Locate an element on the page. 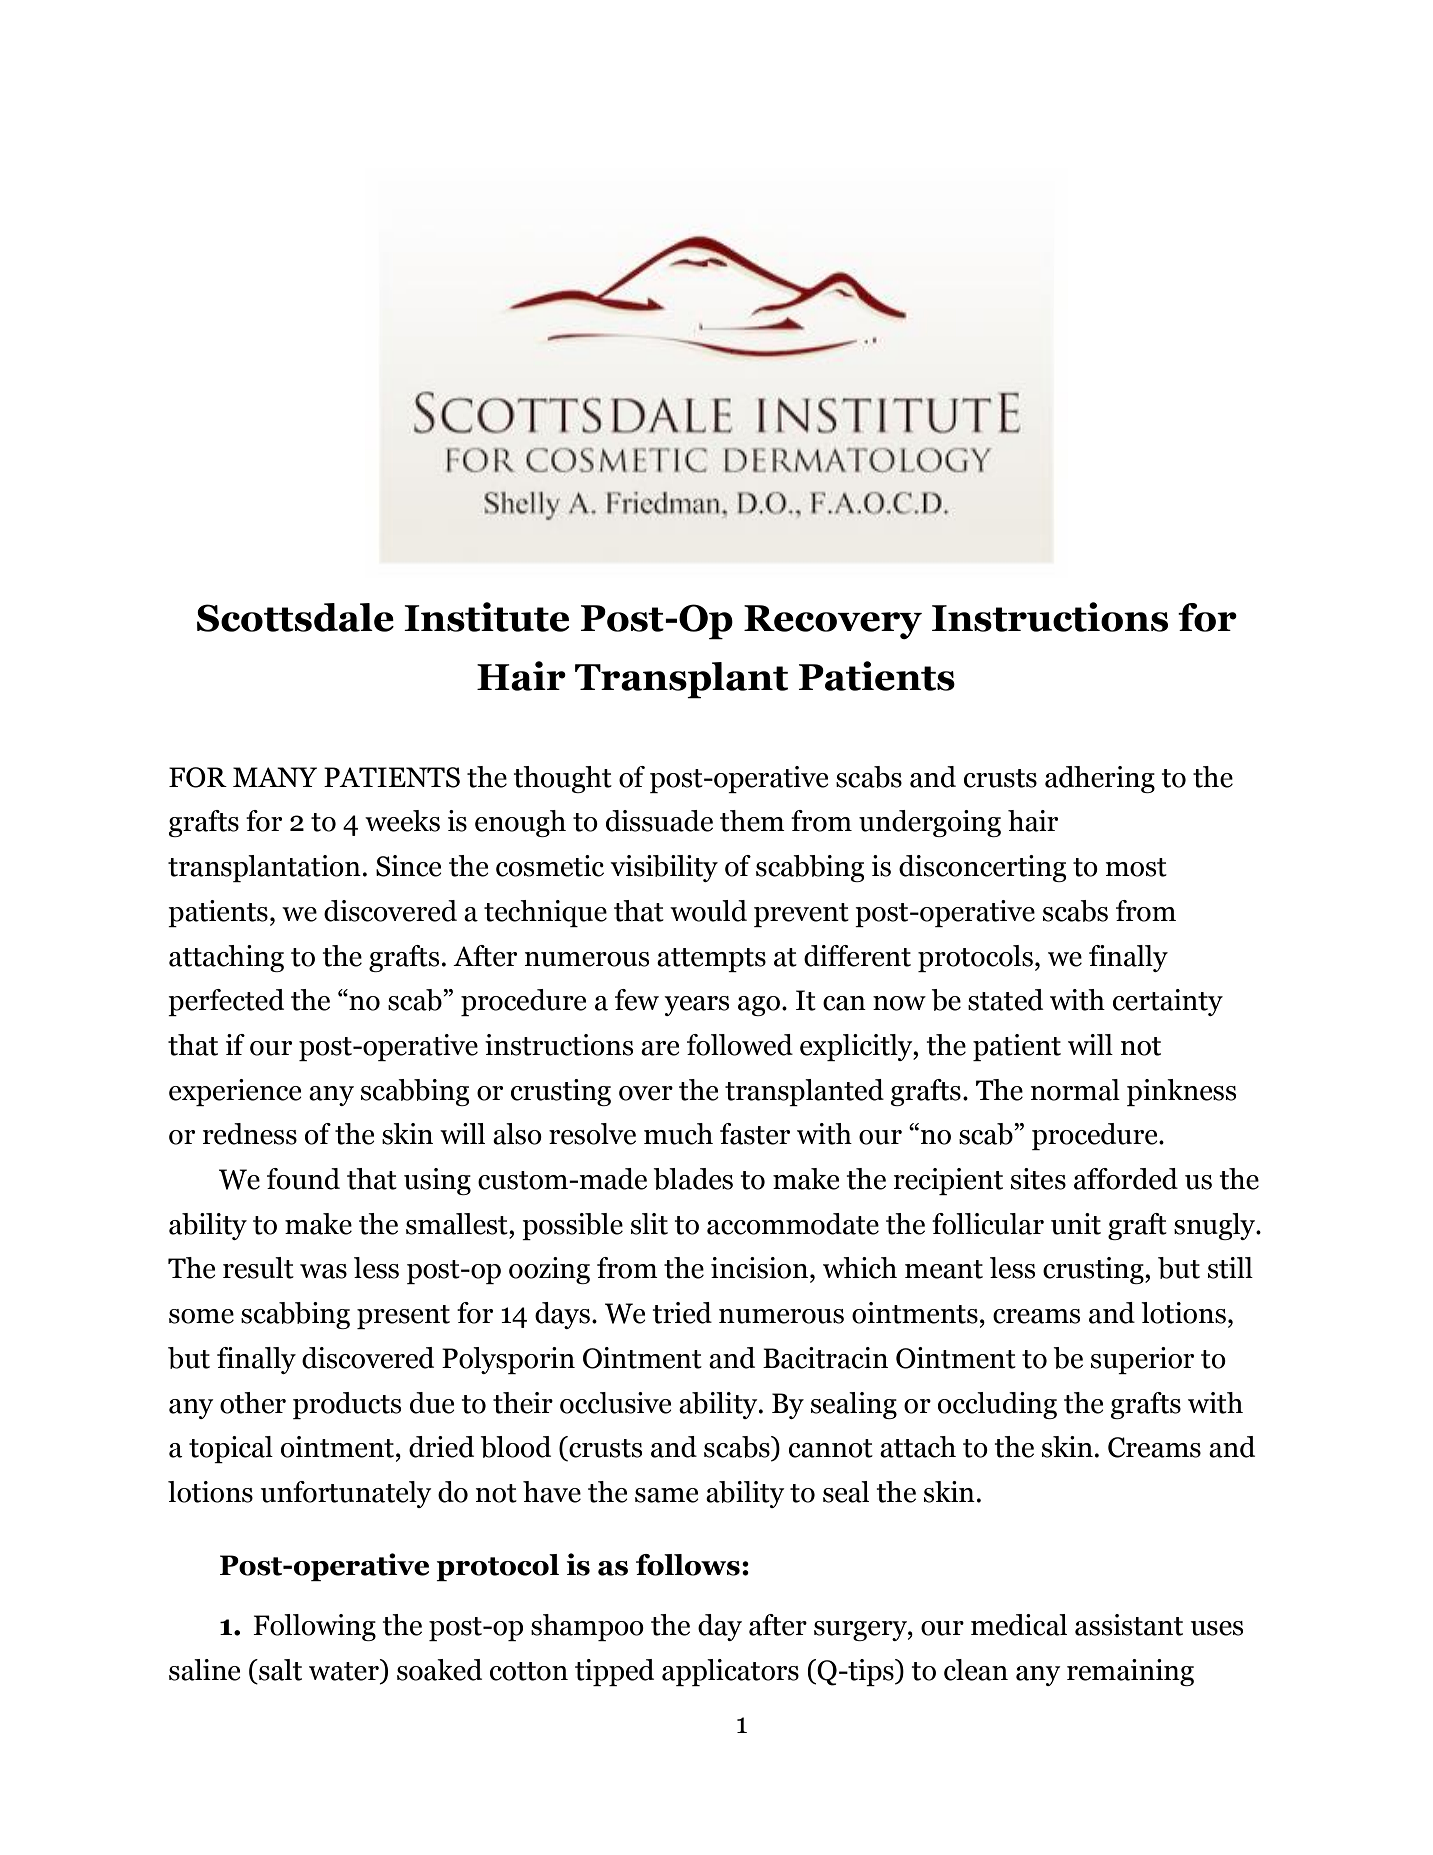 The height and width of the document is (1855, 1433). applicators is located at coordinates (730, 1672).
